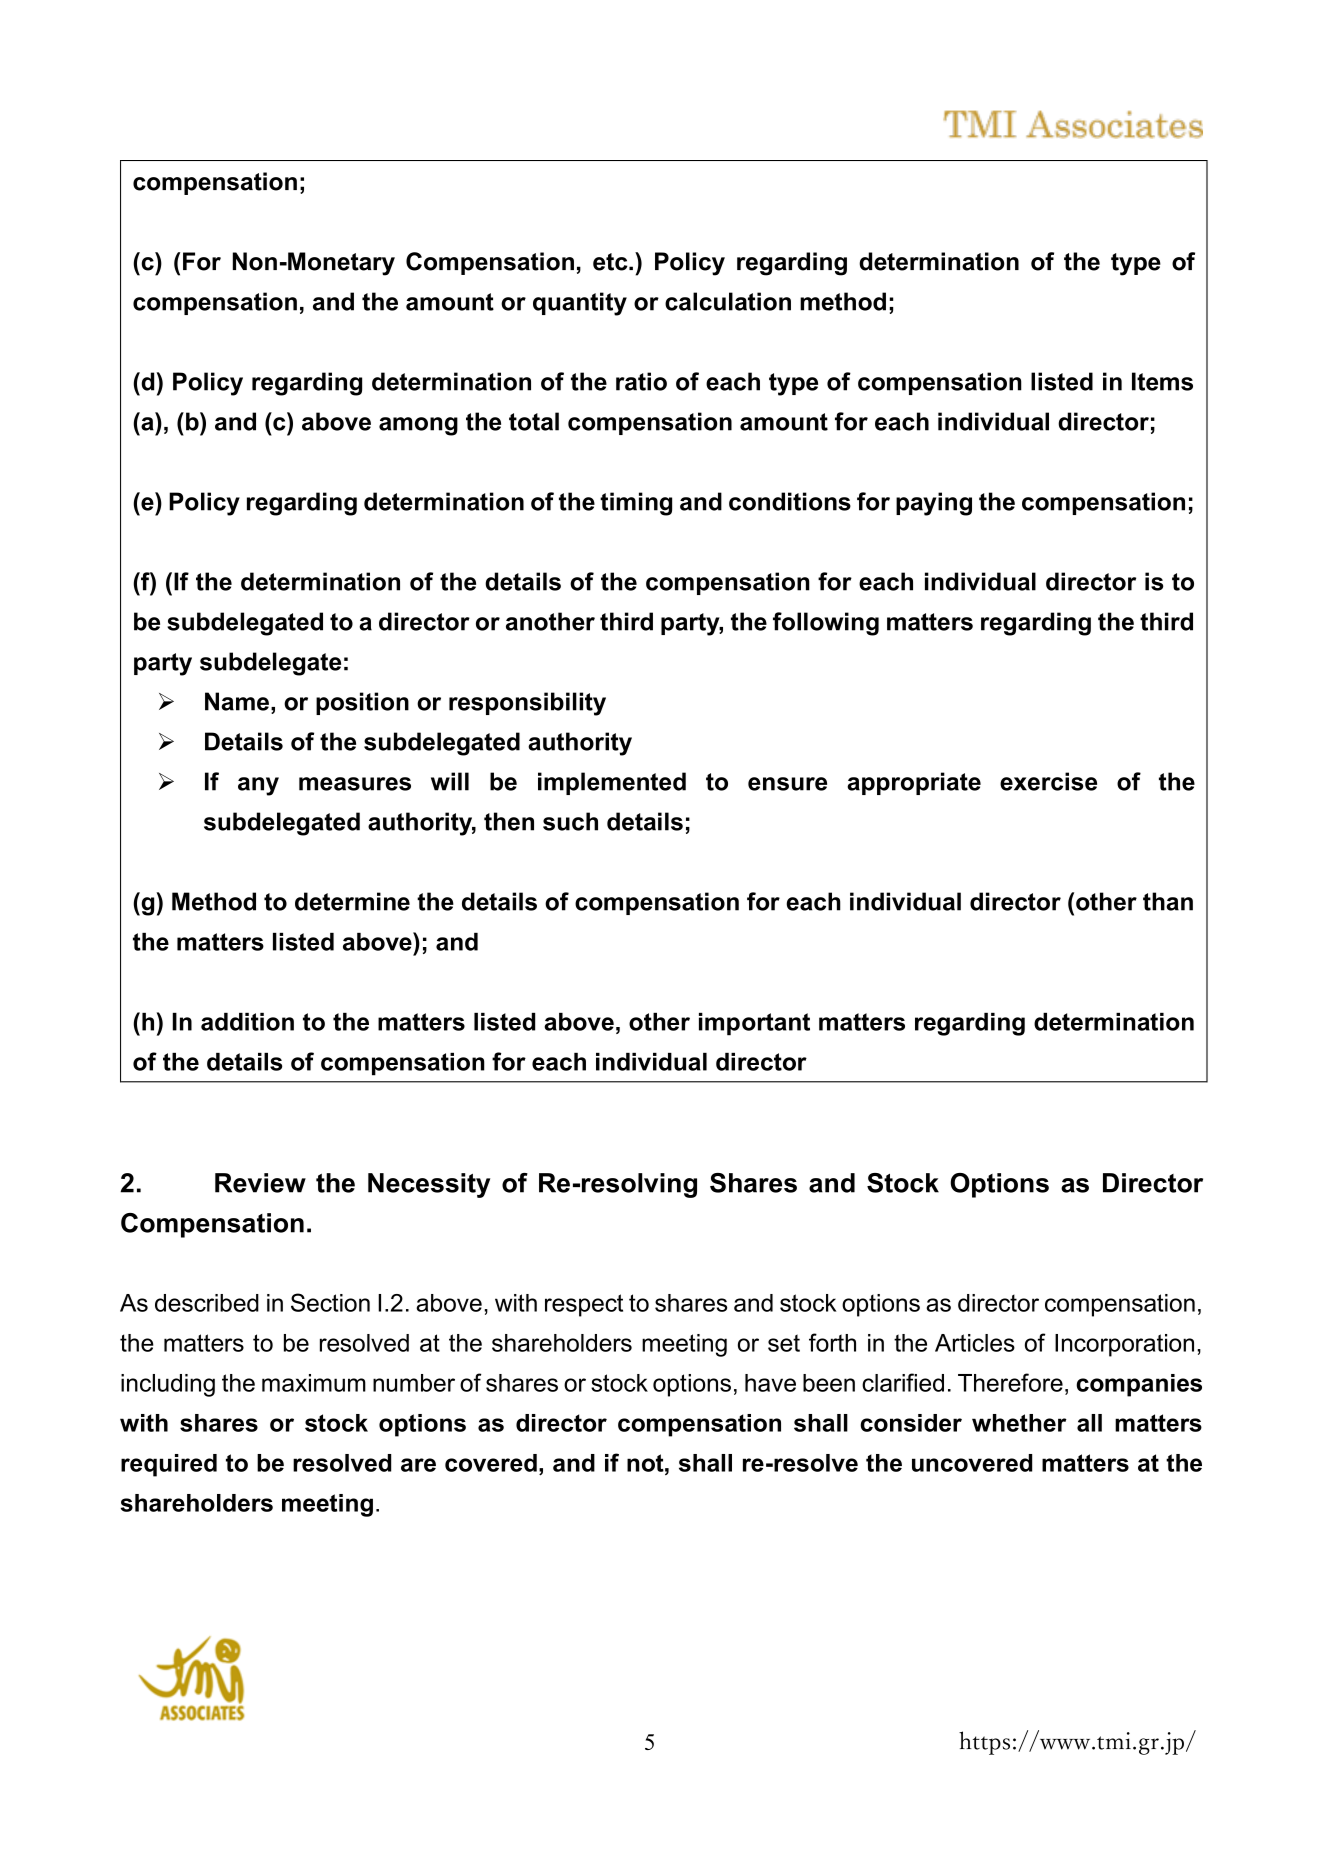 The height and width of the document is (1871, 1323). I want to click on such, so click(570, 821).
